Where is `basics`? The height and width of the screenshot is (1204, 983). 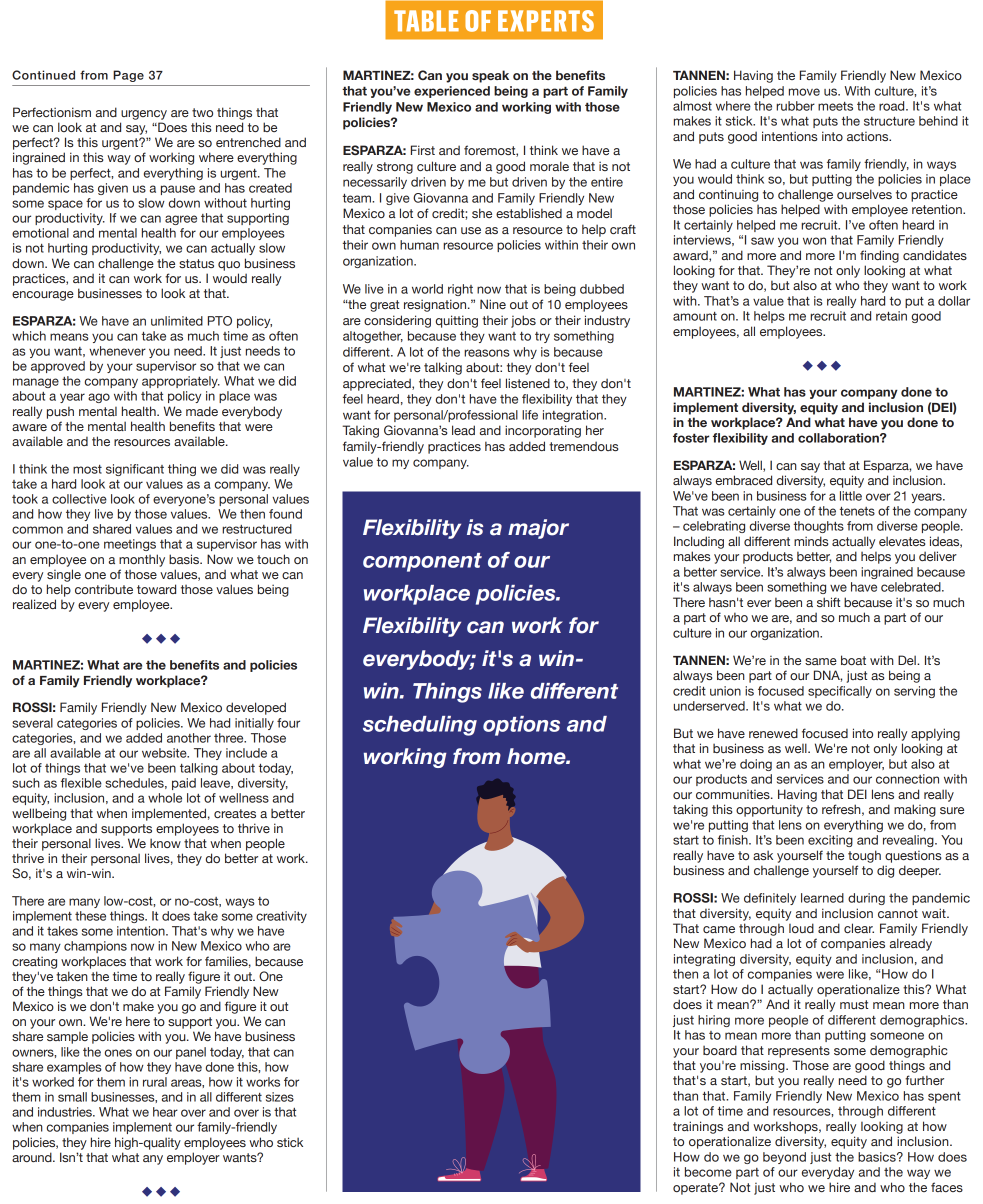
basics is located at coordinates (878, 1157).
